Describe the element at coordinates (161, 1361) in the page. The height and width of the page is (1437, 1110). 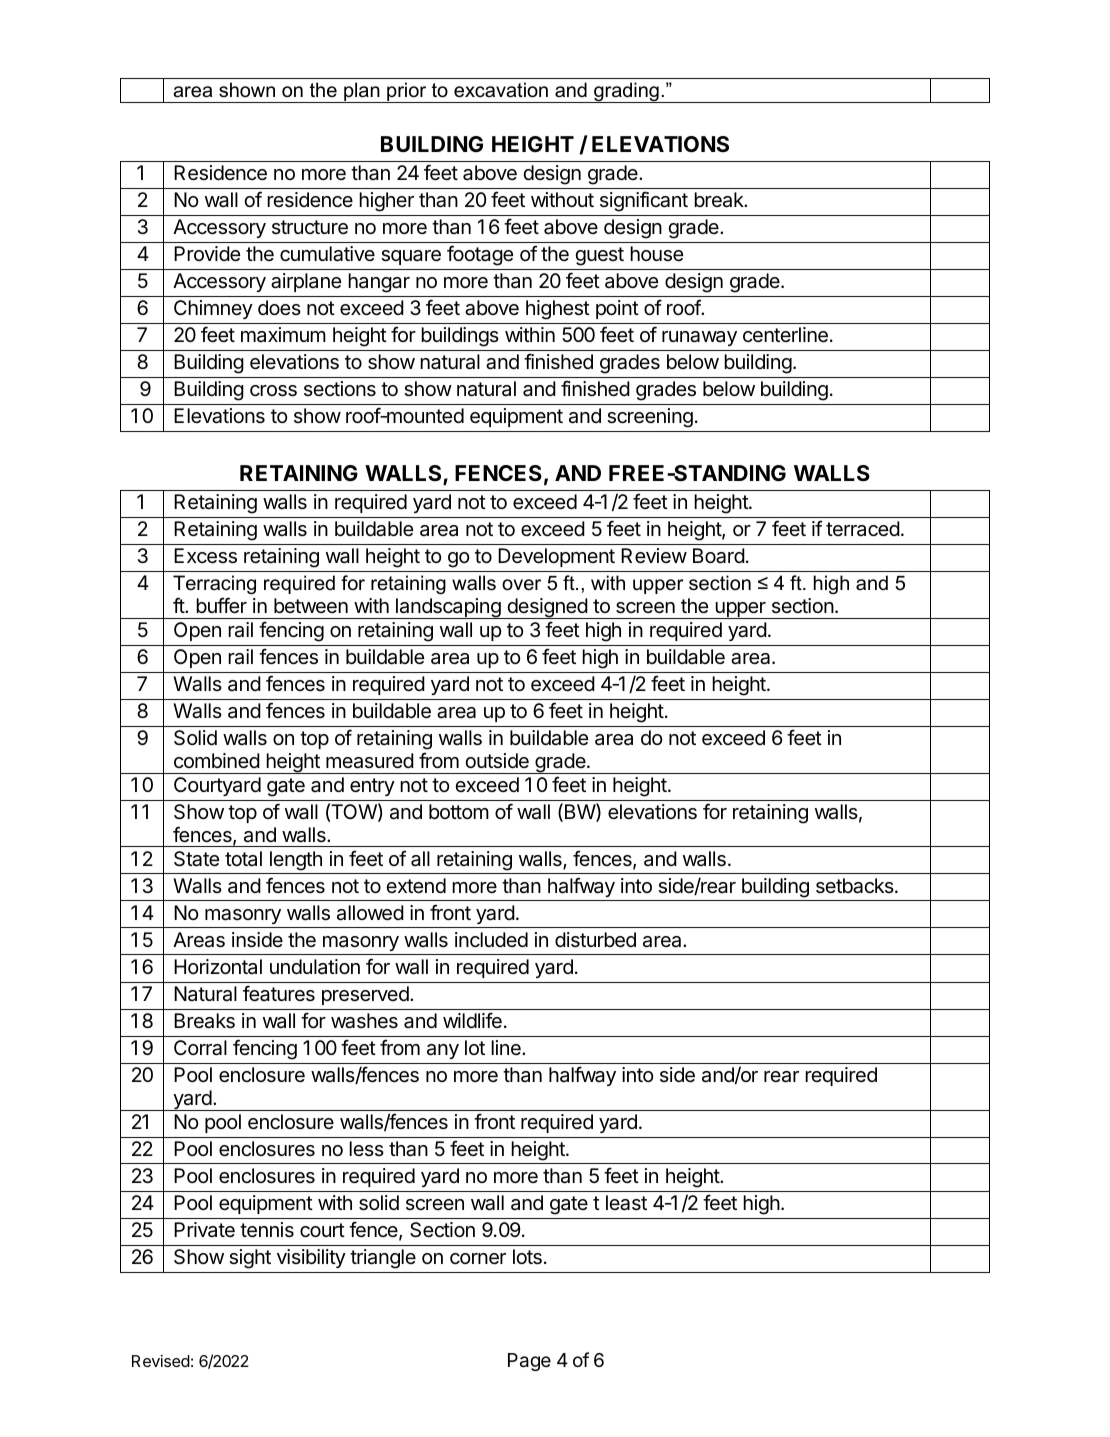
I see `Revised` at that location.
